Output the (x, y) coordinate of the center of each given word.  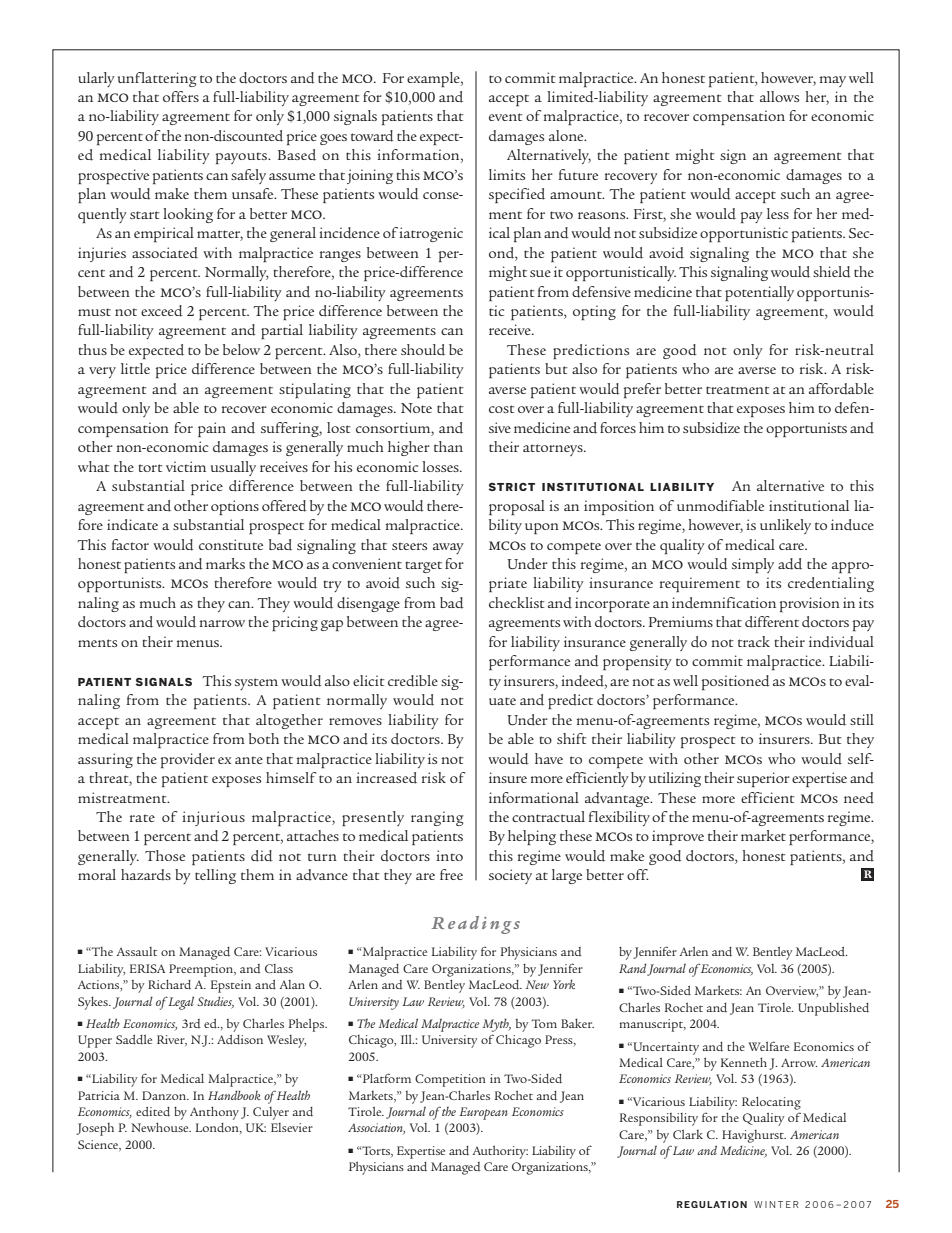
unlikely (785, 526)
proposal (517, 507)
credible (413, 681)
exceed (162, 311)
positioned (736, 682)
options (235, 507)
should (423, 350)
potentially (759, 293)
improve (678, 837)
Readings (476, 925)
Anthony (214, 1113)
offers (181, 96)
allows (779, 96)
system (256, 684)
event (506, 117)
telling (215, 876)
